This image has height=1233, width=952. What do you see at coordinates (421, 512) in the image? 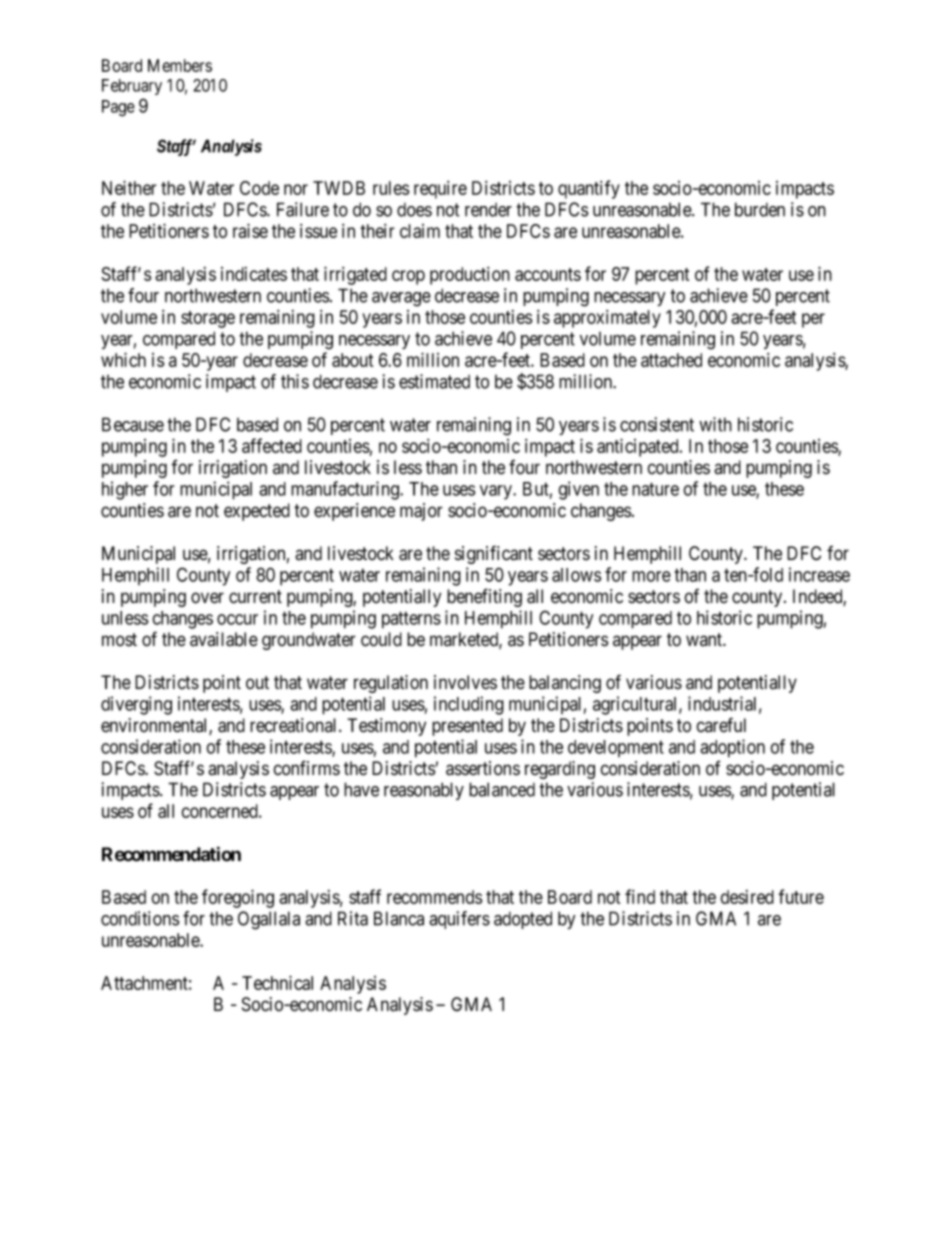
I see `major` at bounding box center [421, 512].
